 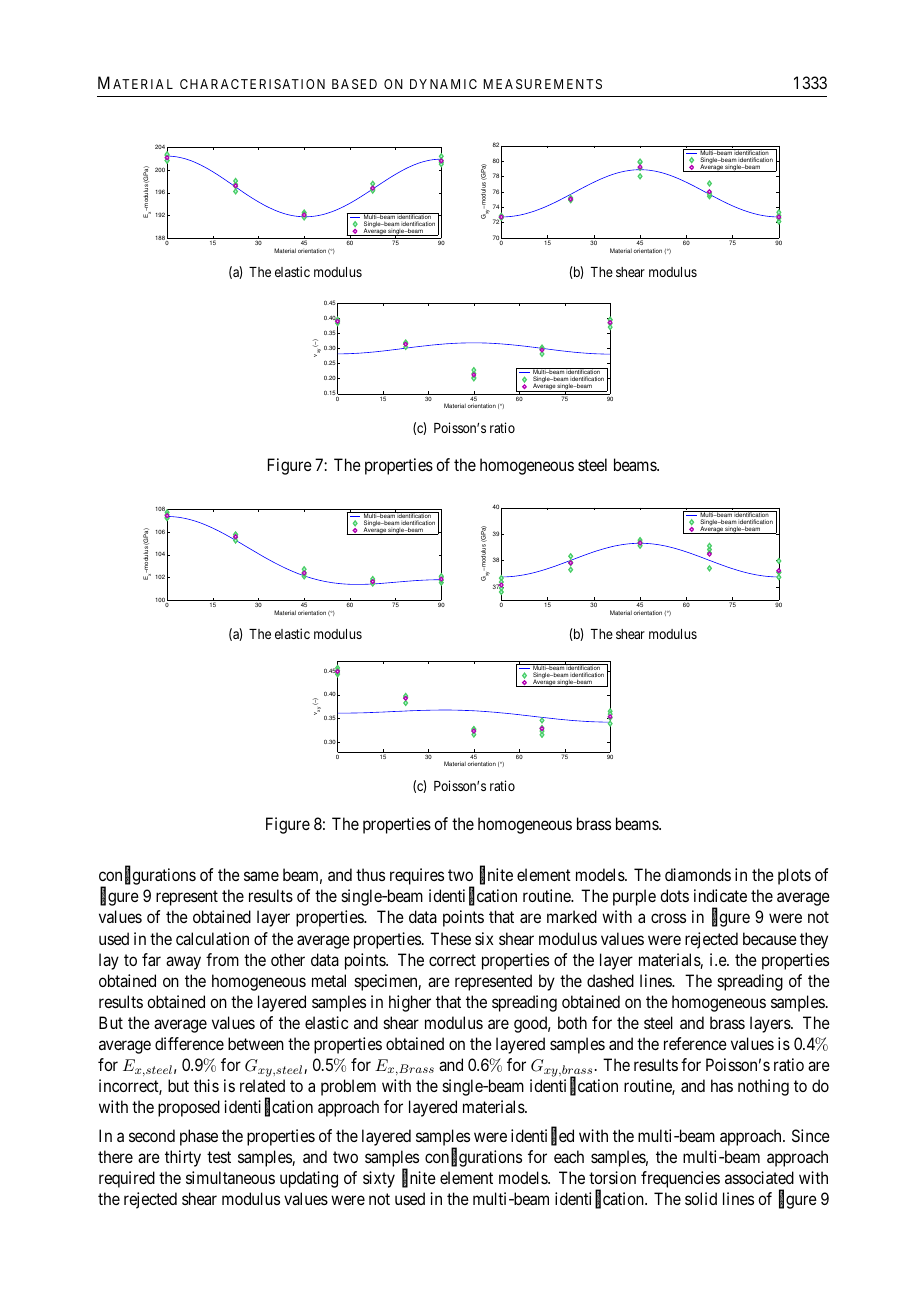 I want to click on identified, so click(x=542, y=1136).
